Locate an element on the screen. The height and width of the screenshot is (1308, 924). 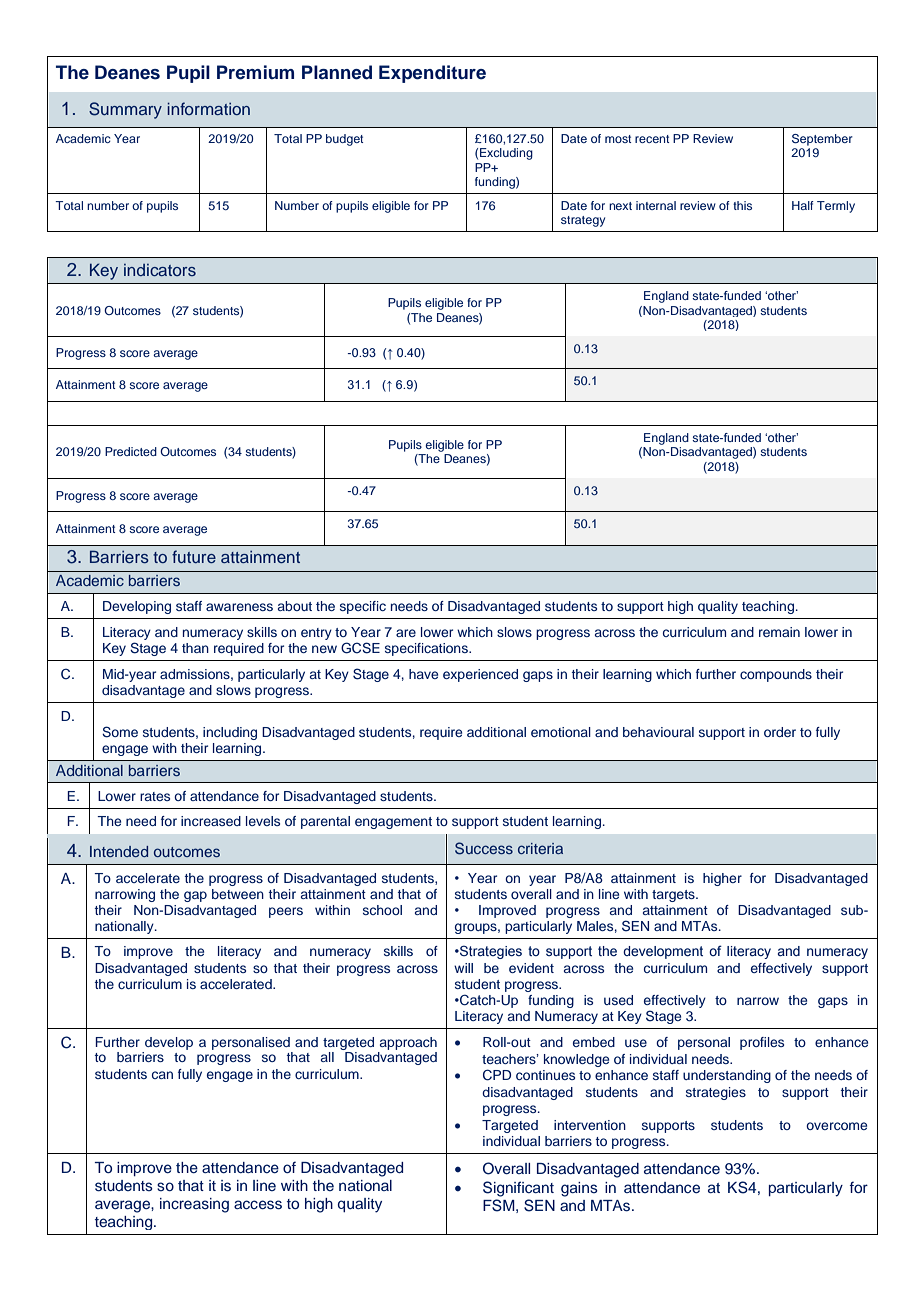
September is located at coordinates (822, 140).
